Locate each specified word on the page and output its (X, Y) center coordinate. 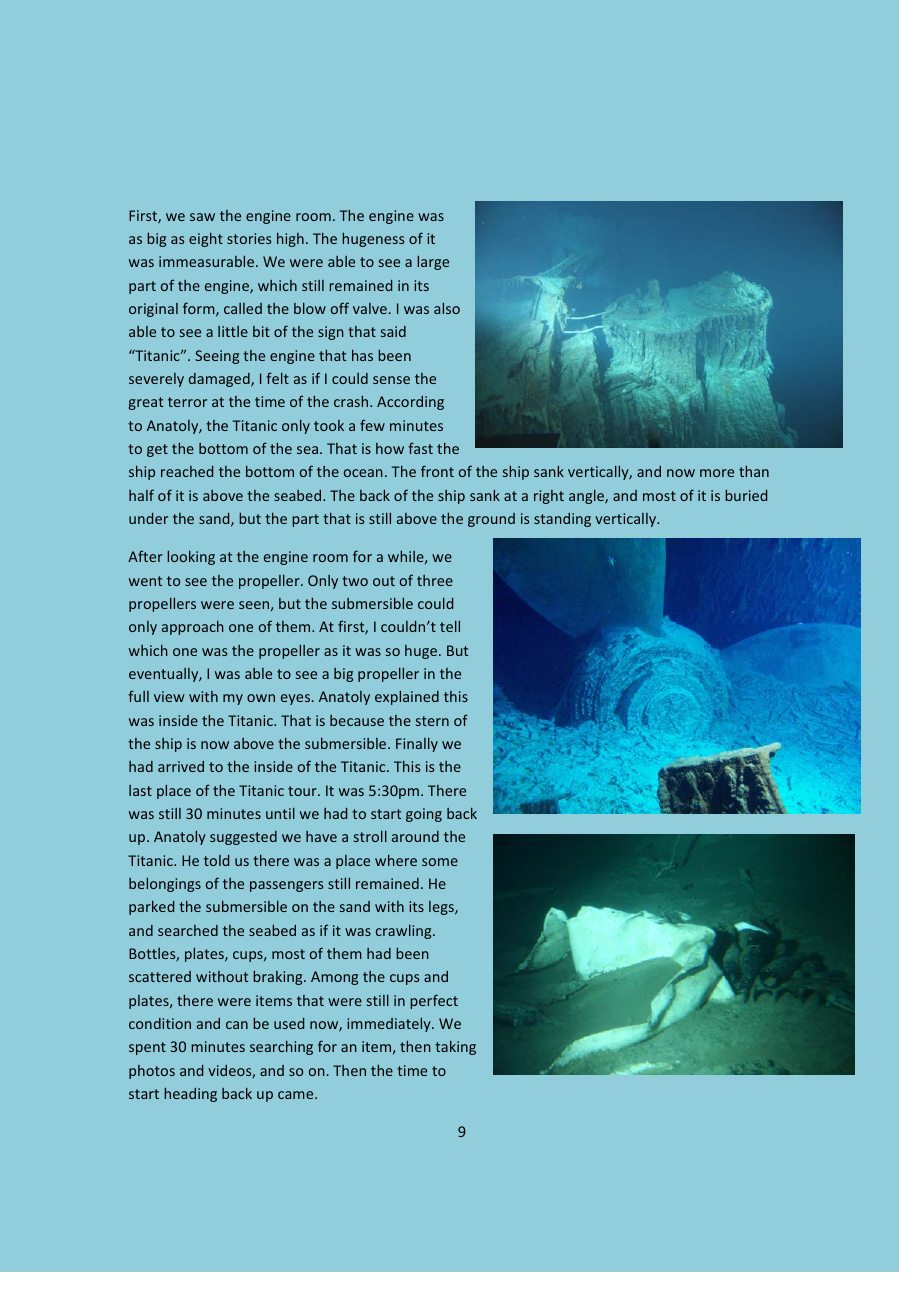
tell (450, 626)
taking (455, 1048)
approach (193, 628)
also (447, 308)
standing (562, 520)
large (433, 262)
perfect (434, 1001)
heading (190, 1094)
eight (206, 240)
